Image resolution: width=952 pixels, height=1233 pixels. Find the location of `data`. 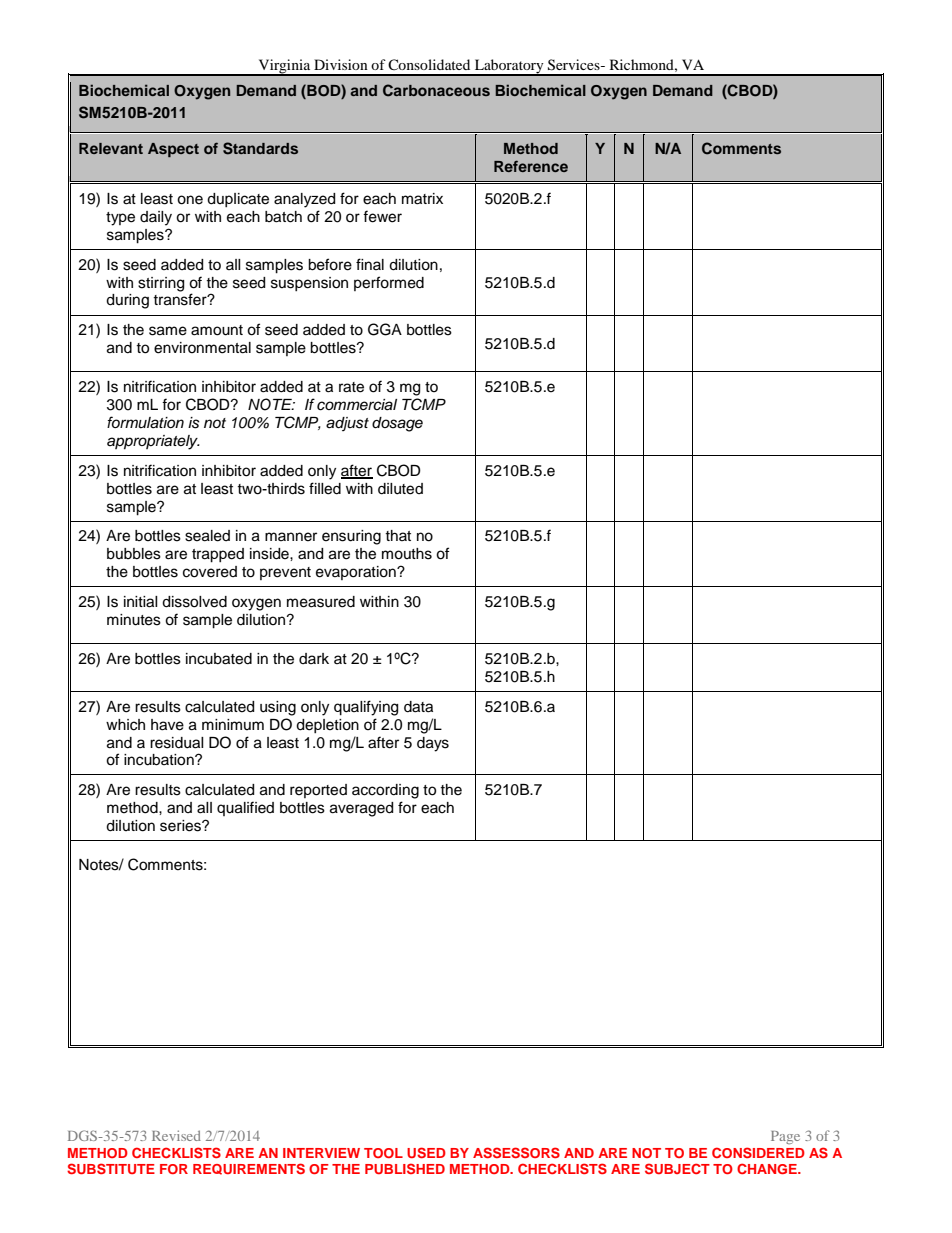

data is located at coordinates (418, 707).
